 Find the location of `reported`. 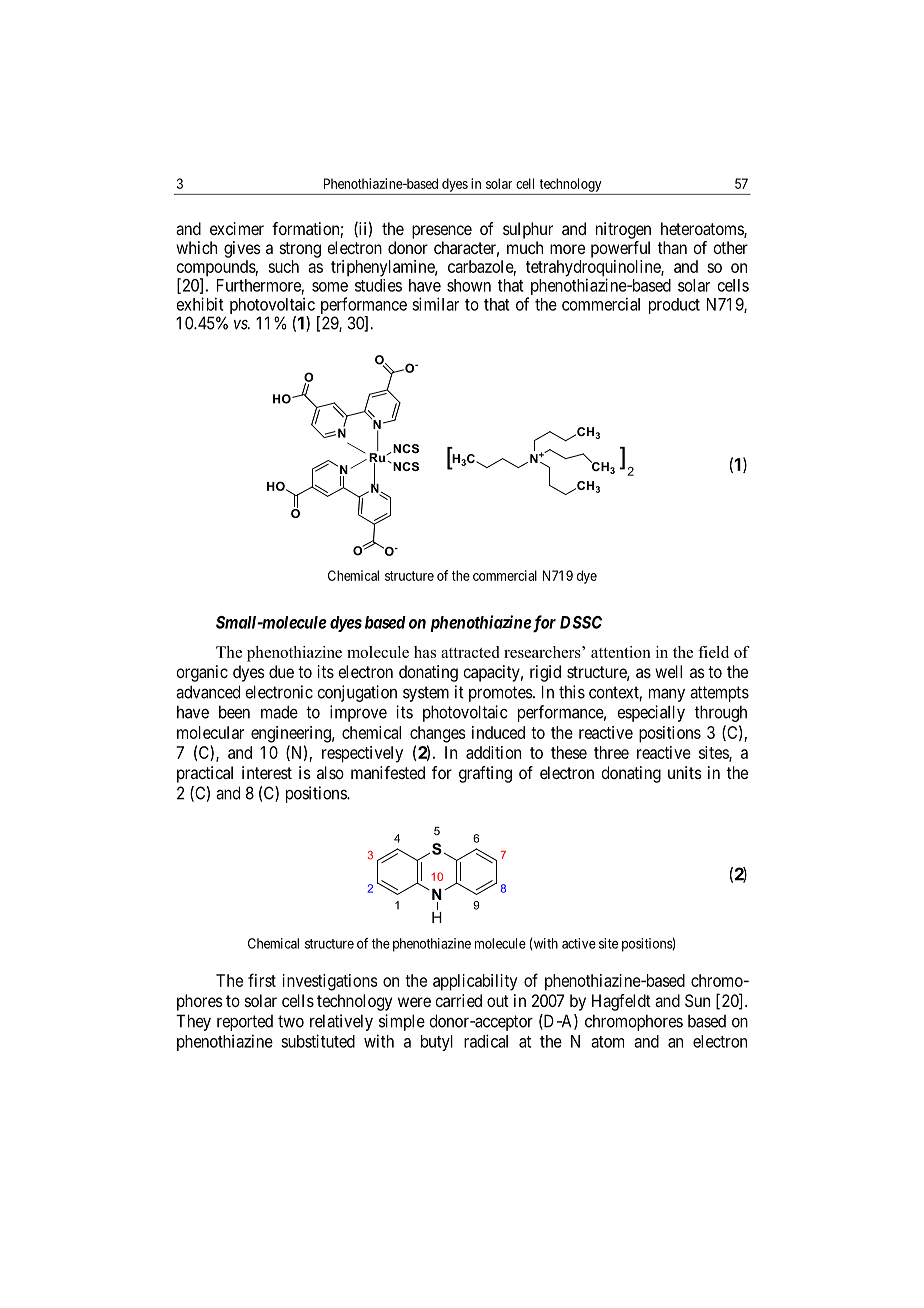

reported is located at coordinates (245, 1023).
